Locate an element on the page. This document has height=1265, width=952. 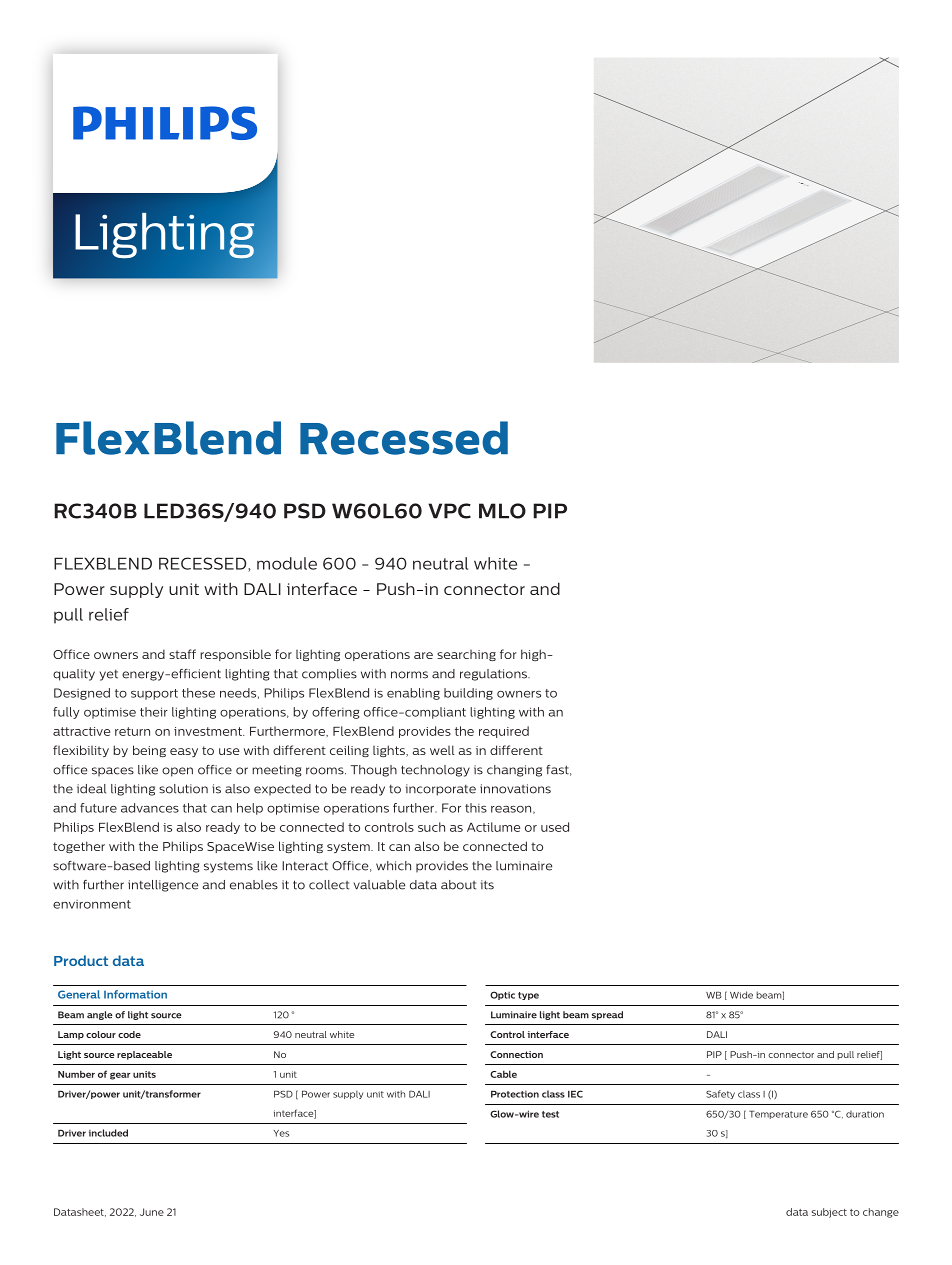
intelligence is located at coordinates (163, 886).
